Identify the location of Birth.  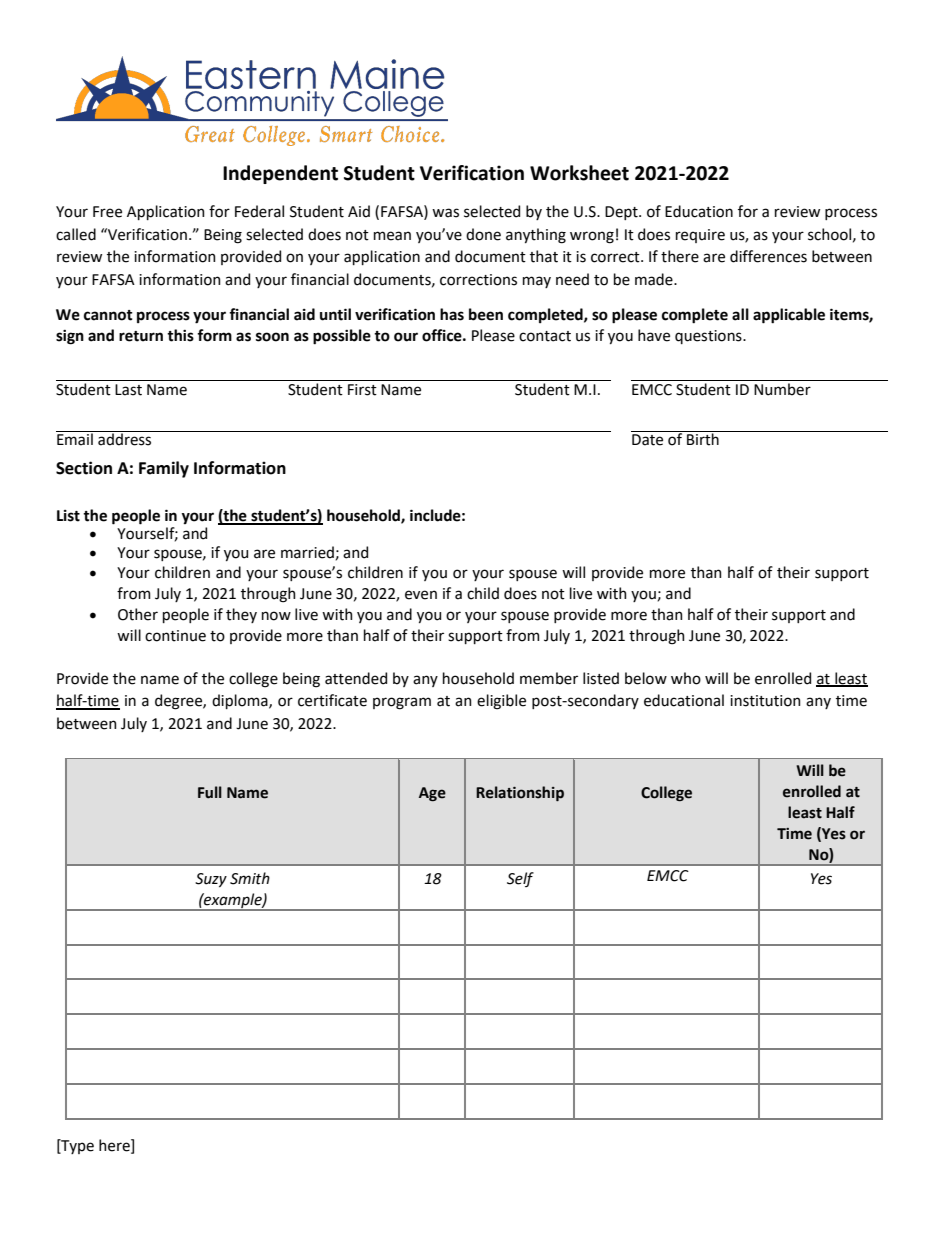
(703, 438).
